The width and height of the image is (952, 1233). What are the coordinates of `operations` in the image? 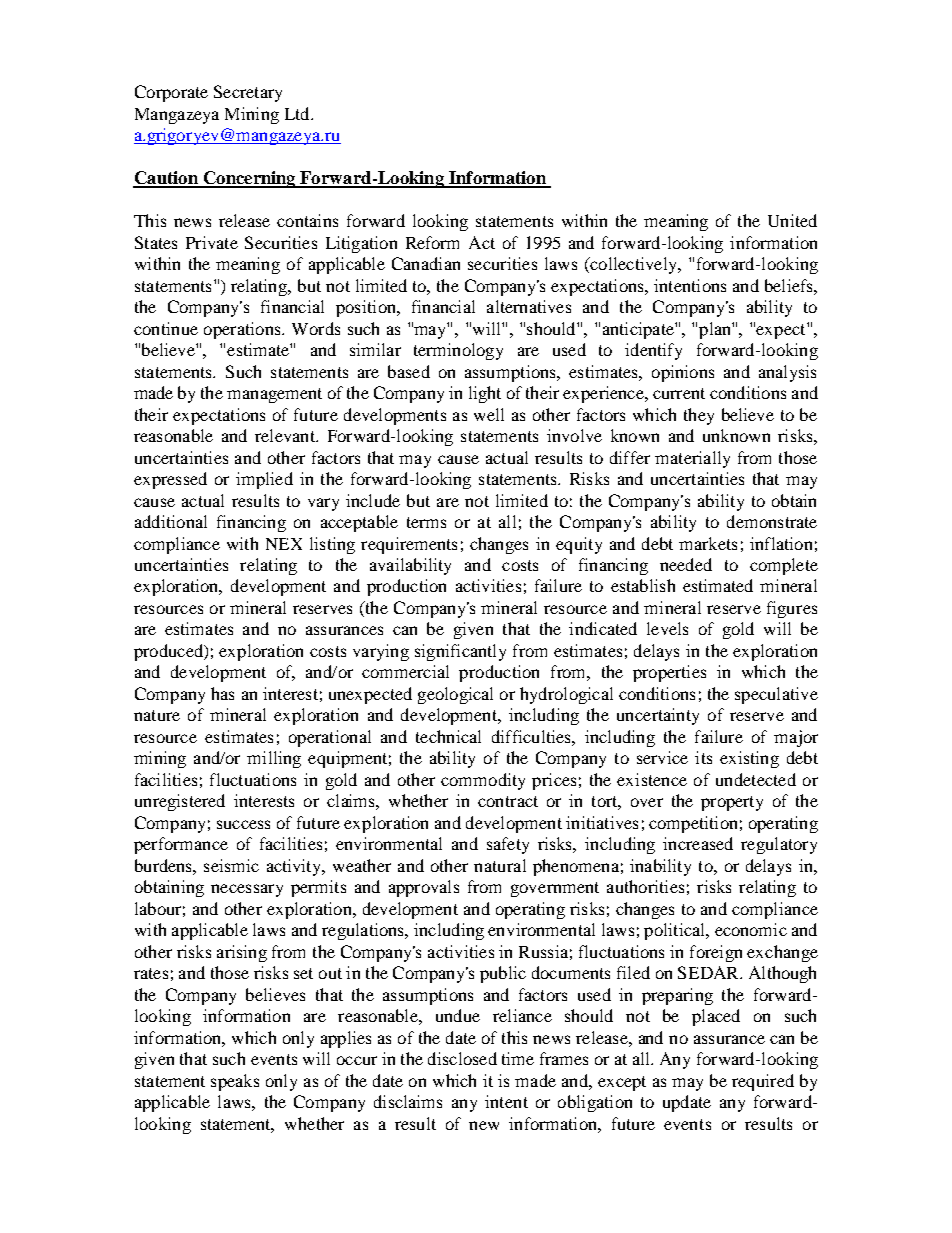 It's located at (243, 330).
